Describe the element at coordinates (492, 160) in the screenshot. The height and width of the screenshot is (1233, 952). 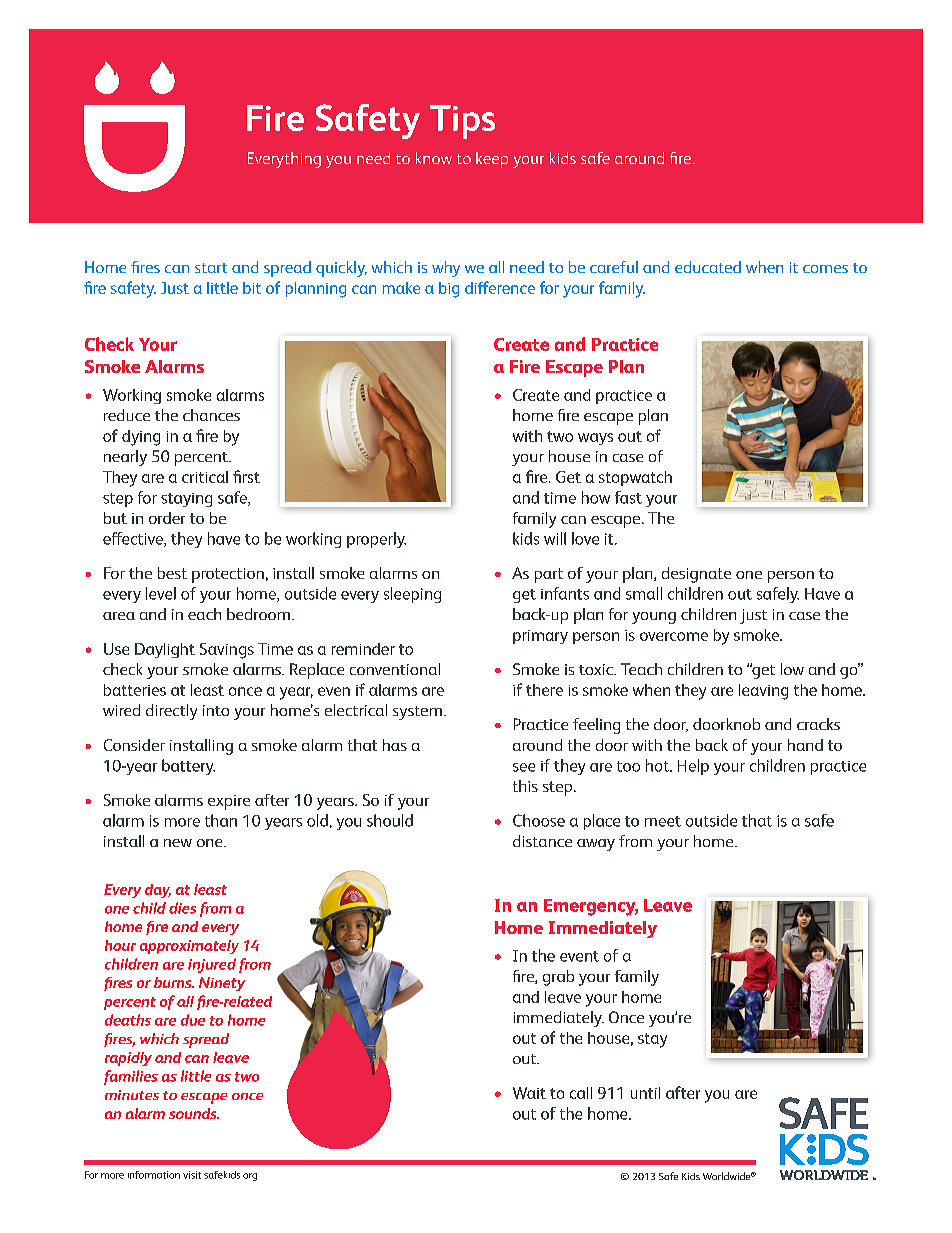
I see `keep` at that location.
